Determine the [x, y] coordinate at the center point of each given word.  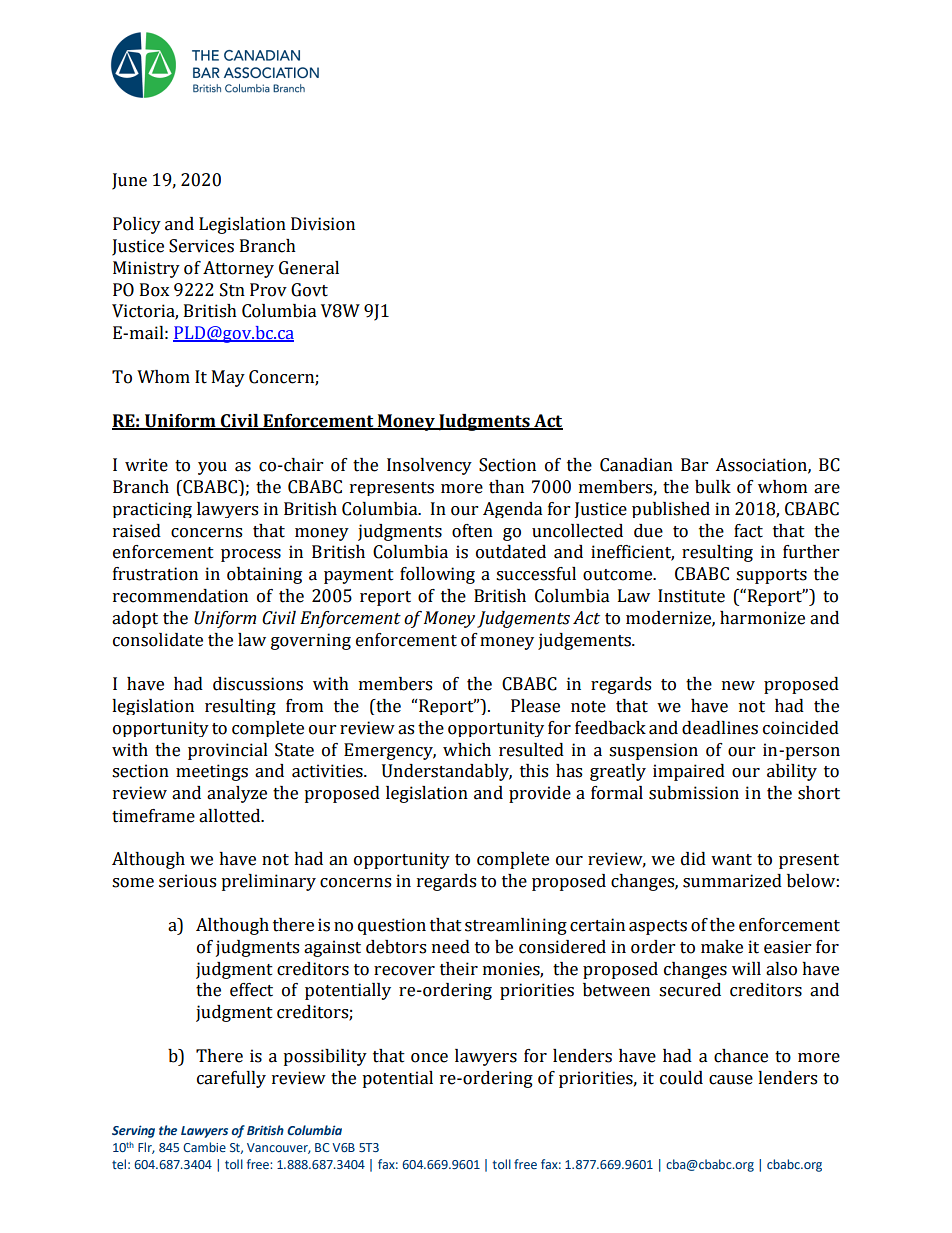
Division [323, 224]
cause [731, 1080]
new [738, 686]
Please [535, 706]
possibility [325, 1057]
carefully [231, 1079]
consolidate [158, 640]
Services [201, 246]
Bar [694, 465]
